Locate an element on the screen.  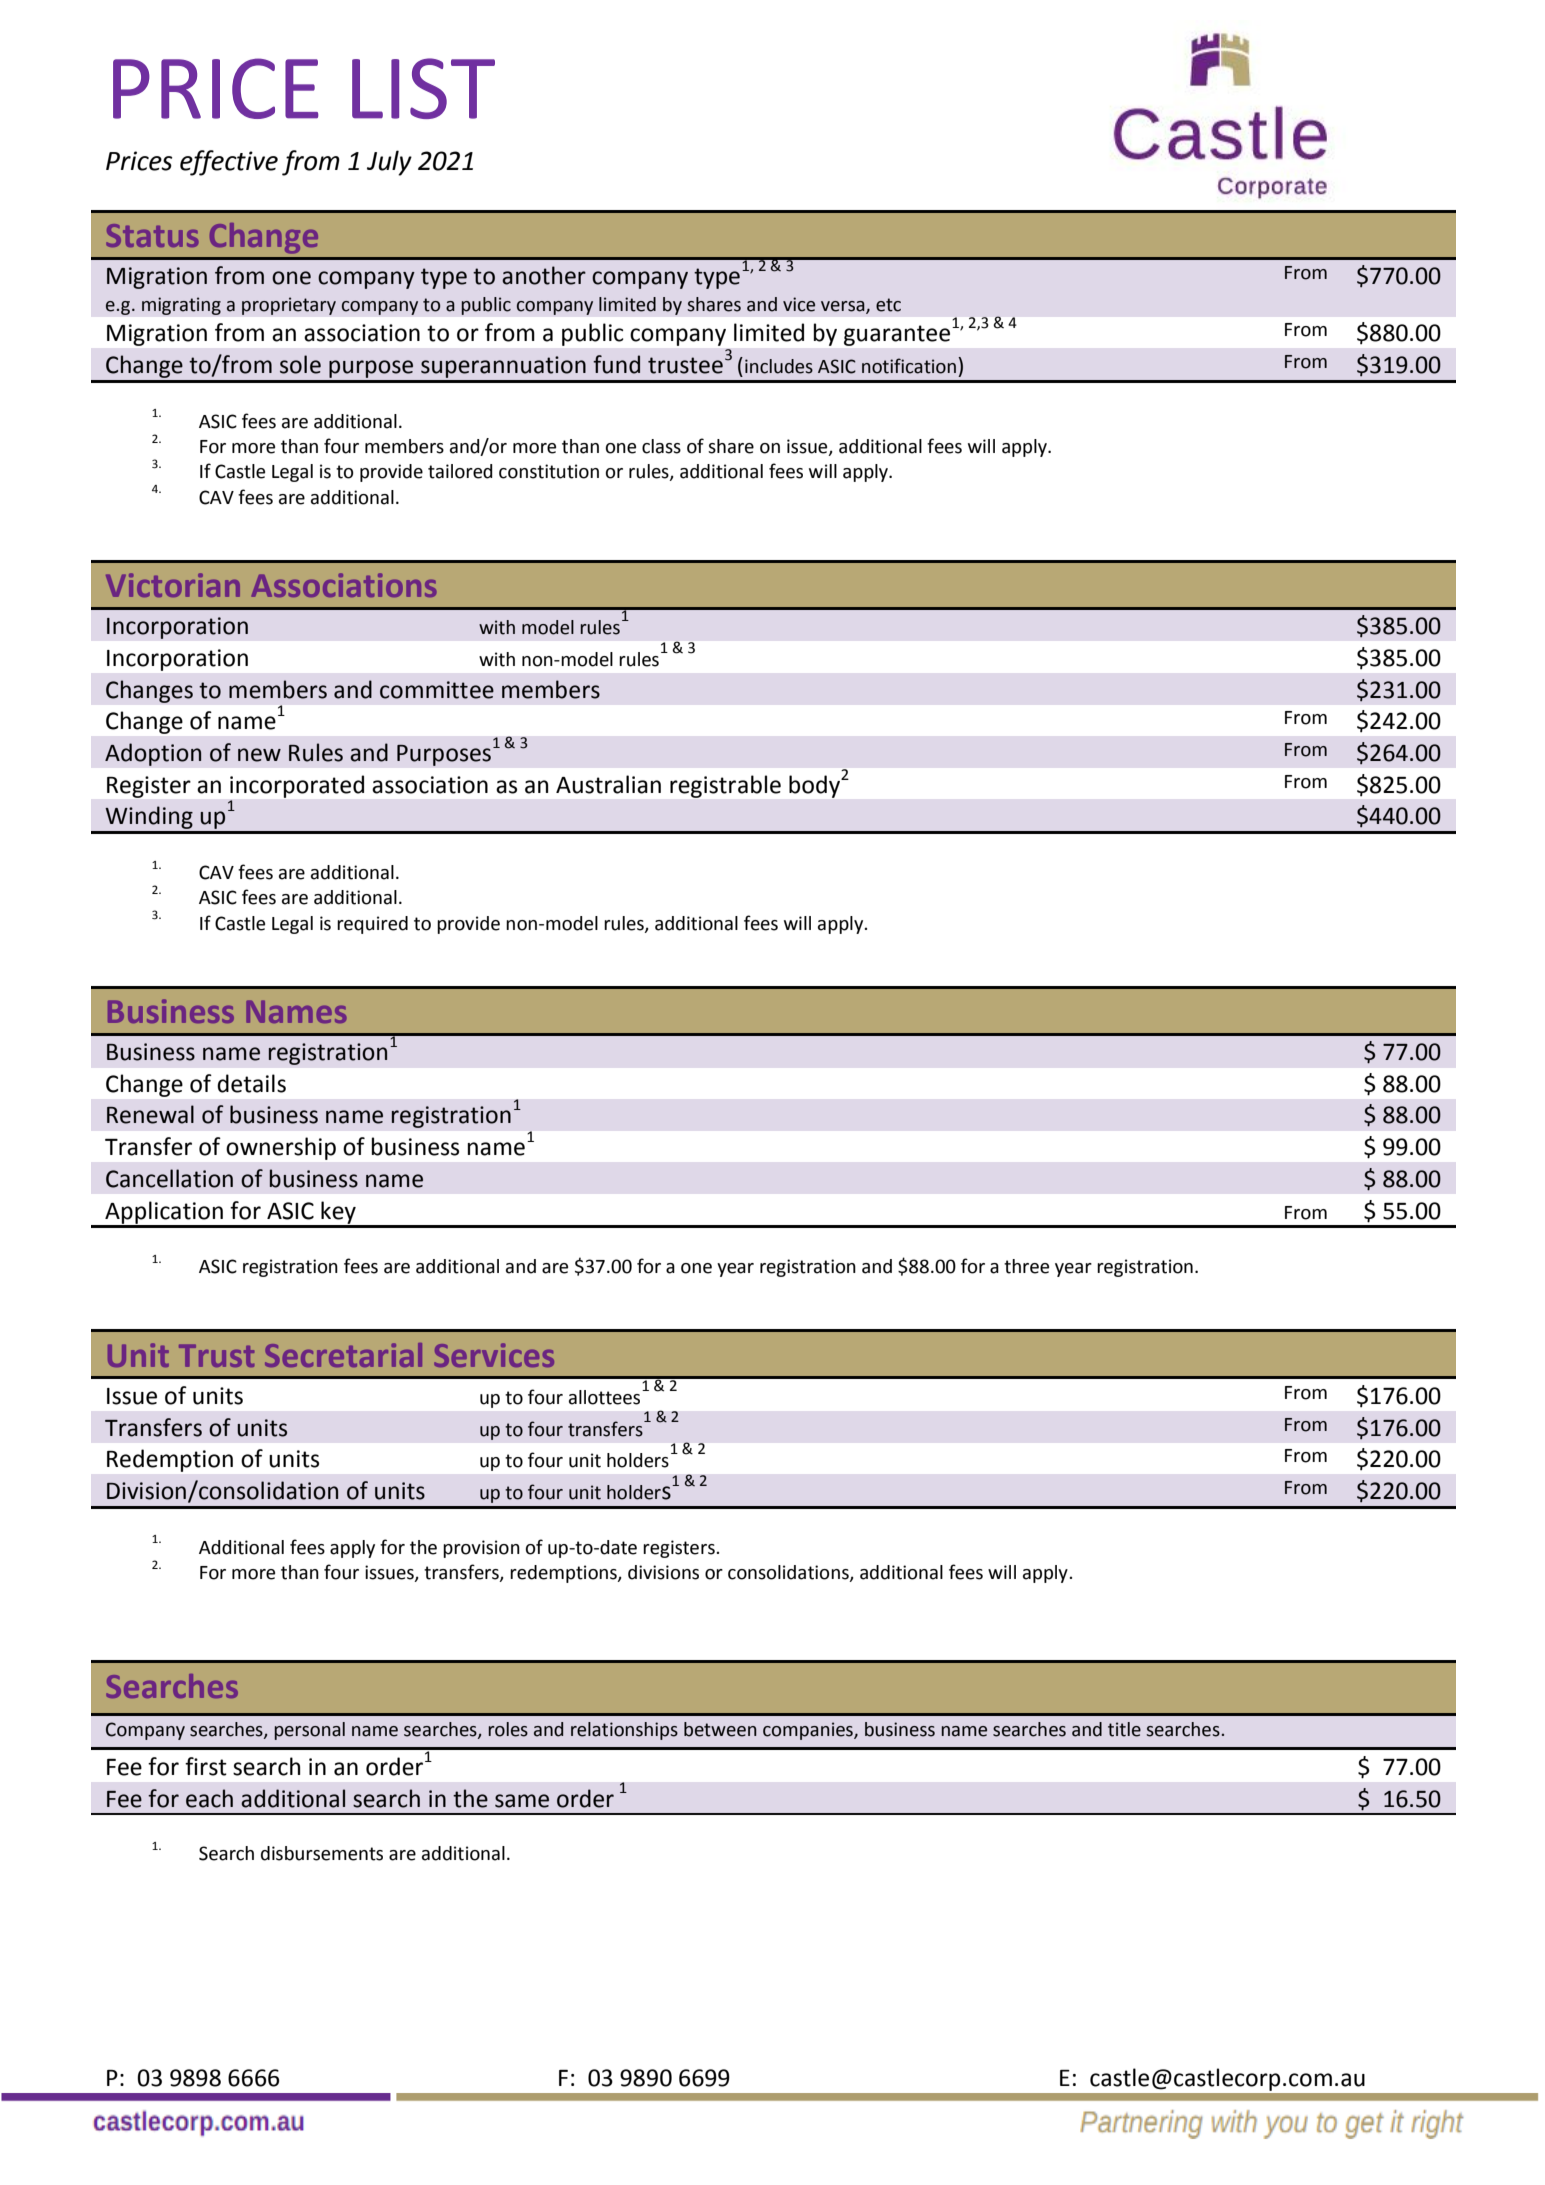
each is located at coordinates (209, 1798).
